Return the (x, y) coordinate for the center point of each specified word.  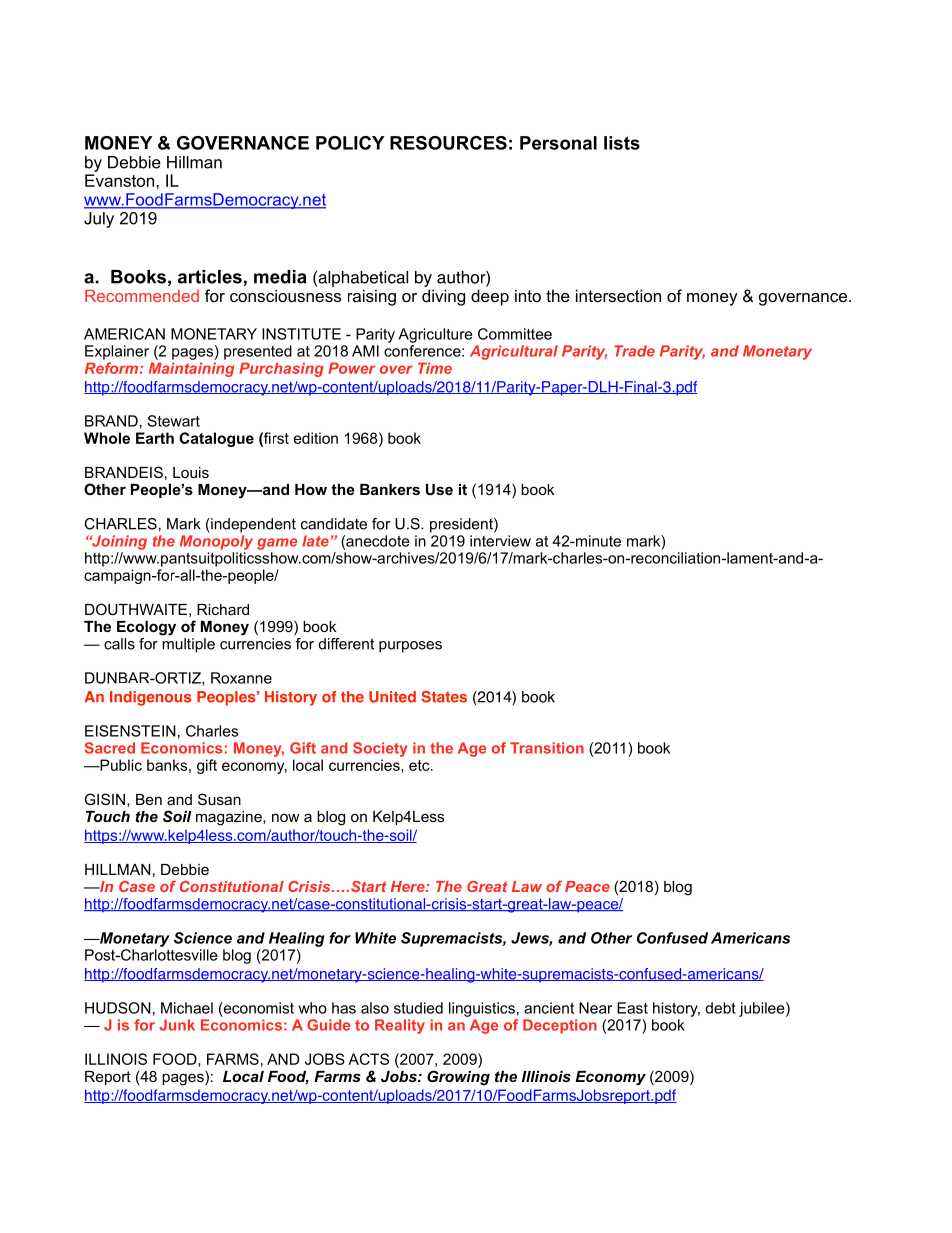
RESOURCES (448, 143)
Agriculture (435, 335)
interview (500, 541)
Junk (177, 1025)
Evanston (121, 180)
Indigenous (150, 698)
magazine (230, 818)
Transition (547, 748)
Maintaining (191, 369)
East (632, 1008)
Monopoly (216, 542)
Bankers (390, 489)
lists (622, 143)
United (392, 697)
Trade (634, 351)
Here (409, 886)
